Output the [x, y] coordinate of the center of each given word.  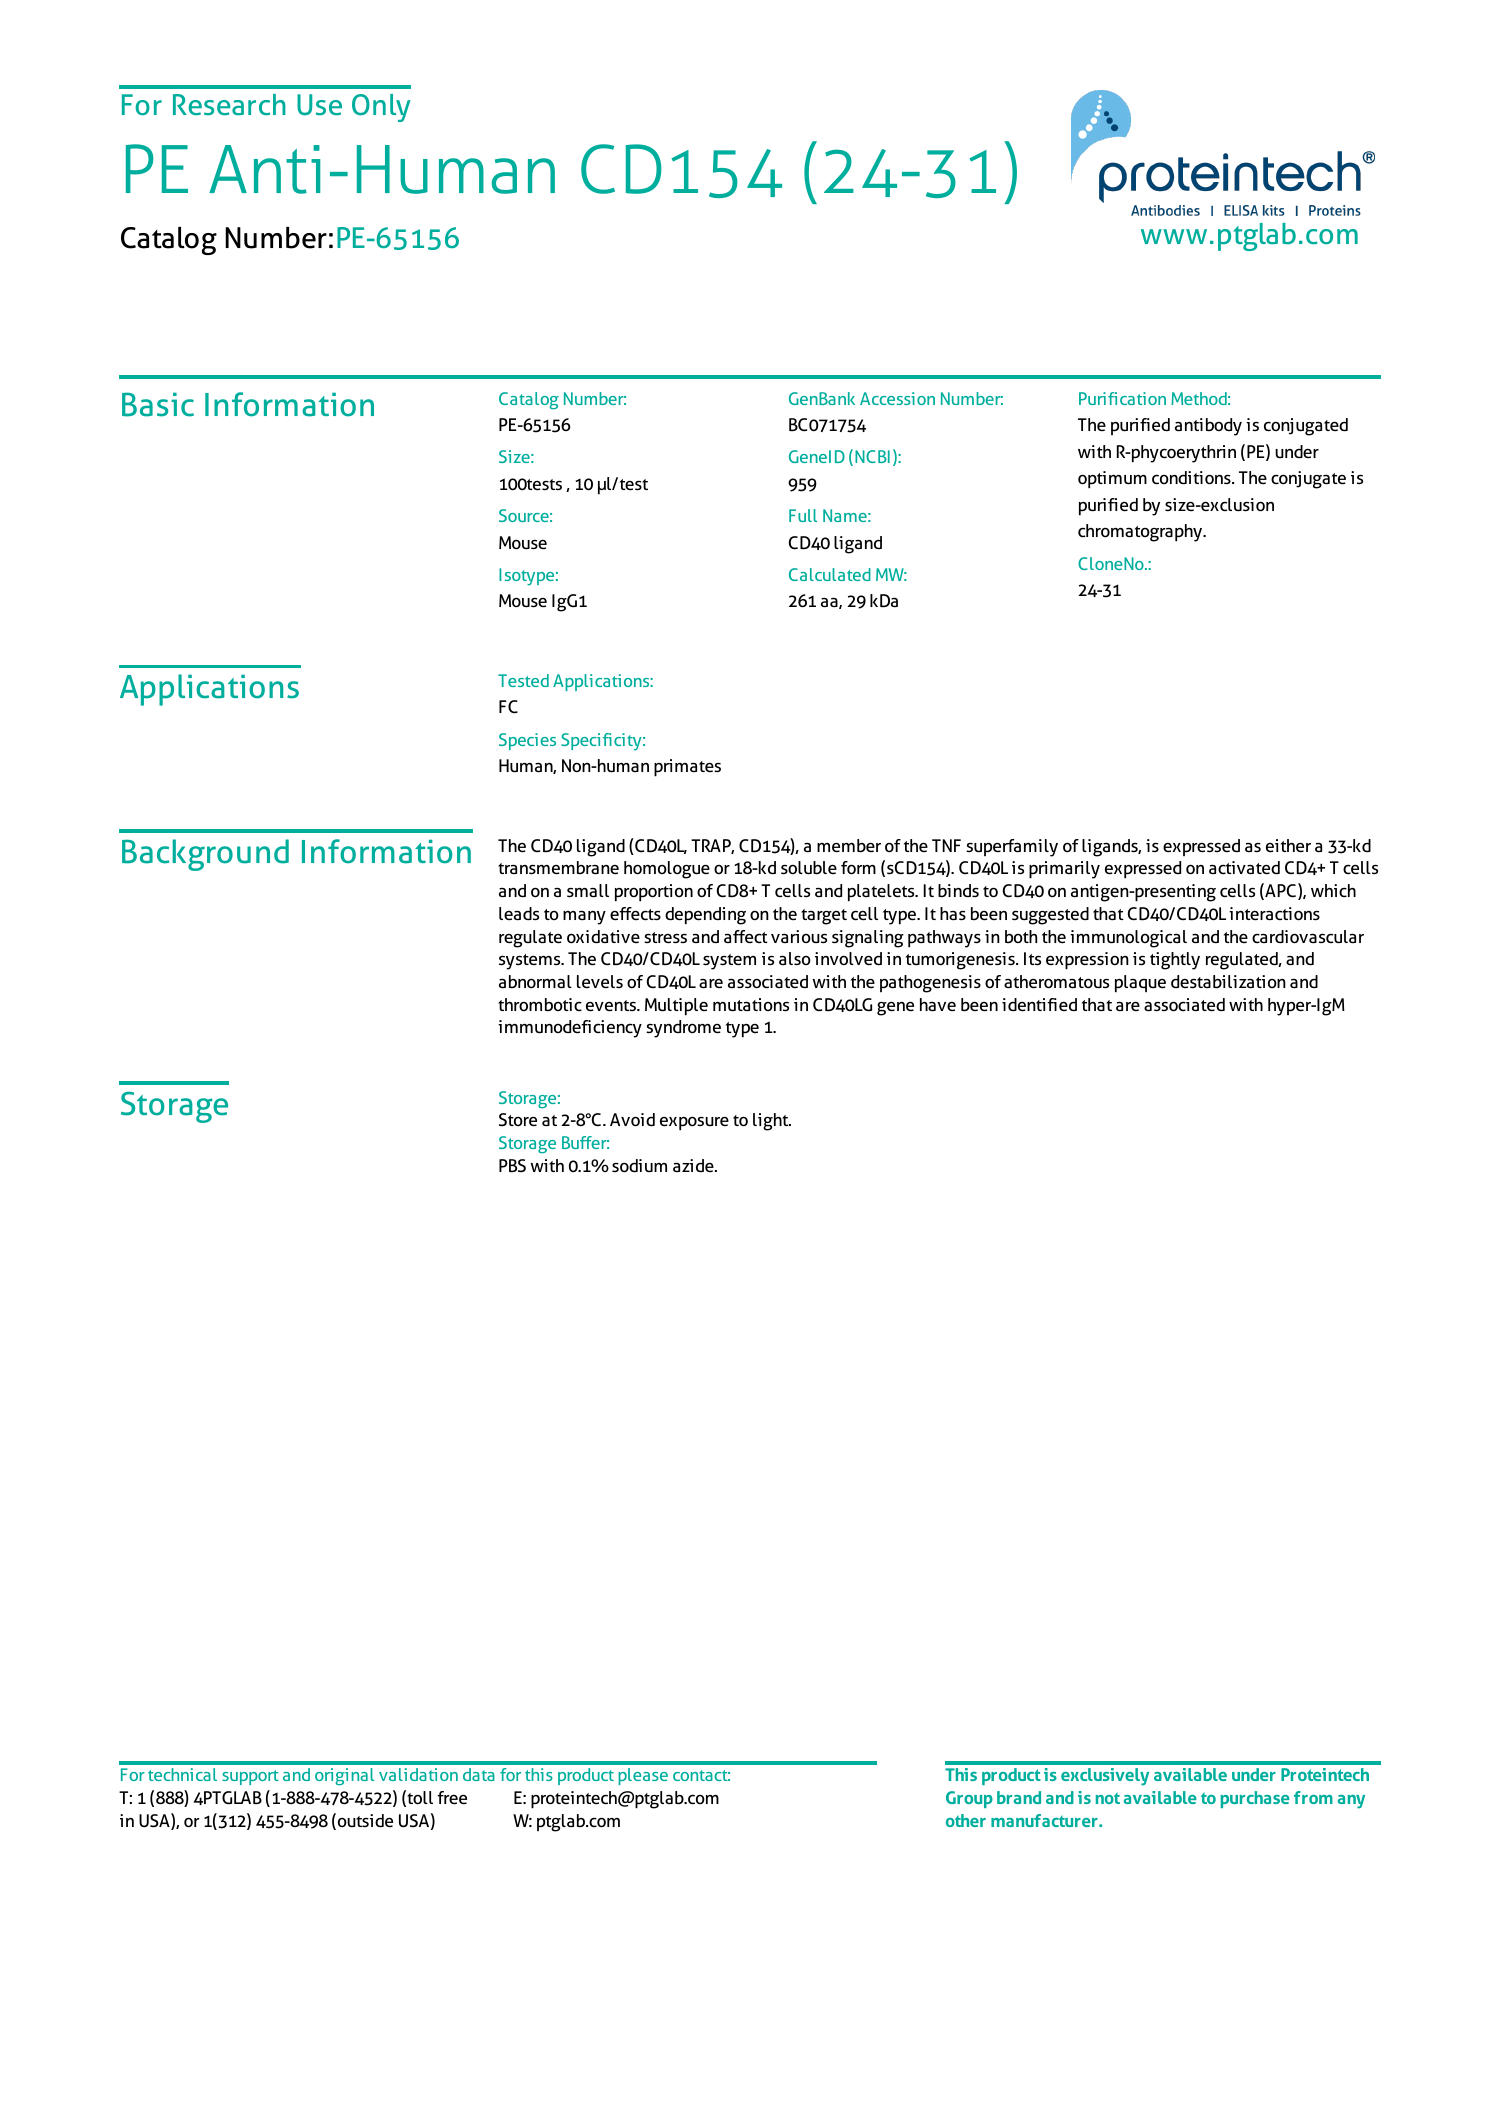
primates [687, 768]
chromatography [1141, 533]
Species [527, 741]
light [772, 1122]
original [344, 1777]
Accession [897, 398]
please [643, 1776]
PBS [512, 1166]
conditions [1192, 478]
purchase [1255, 1799]
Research [229, 104]
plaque [1140, 984]
